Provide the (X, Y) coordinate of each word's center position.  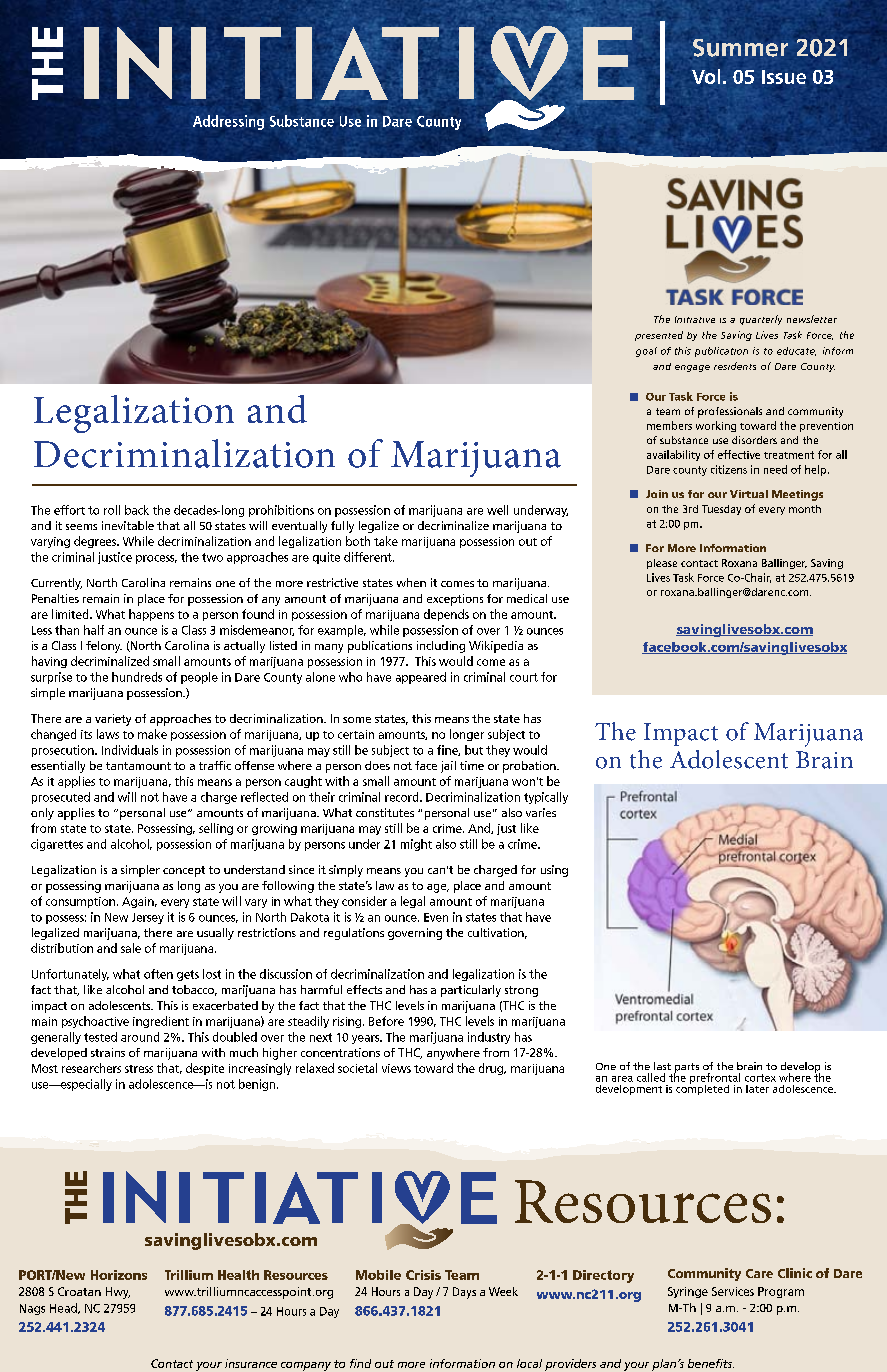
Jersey (148, 918)
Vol (706, 76)
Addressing (228, 122)
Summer (740, 48)
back (137, 510)
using (554, 871)
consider (364, 901)
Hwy (118, 1293)
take (386, 541)
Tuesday (721, 510)
